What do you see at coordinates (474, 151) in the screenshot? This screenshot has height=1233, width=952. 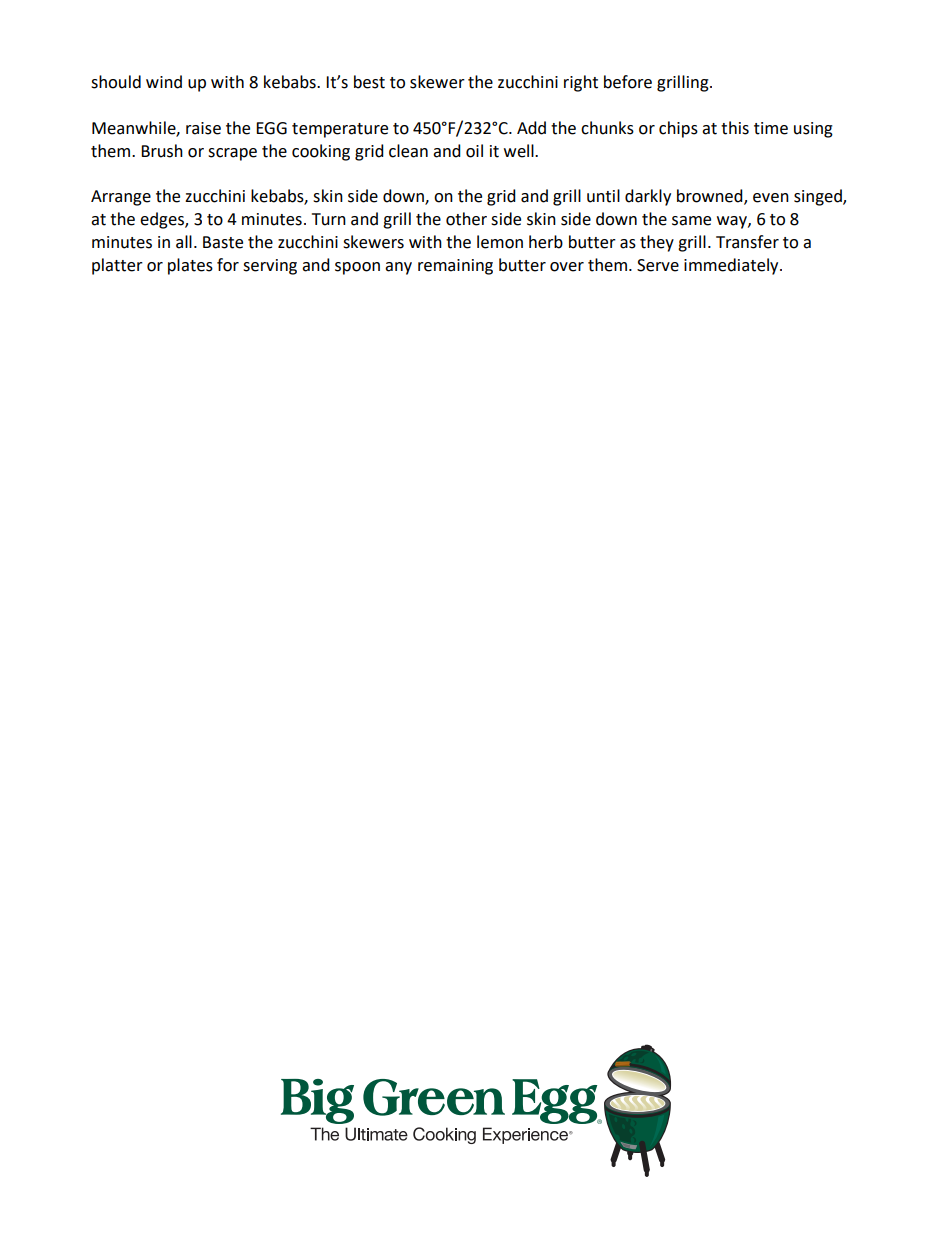 I see `oil` at bounding box center [474, 151].
